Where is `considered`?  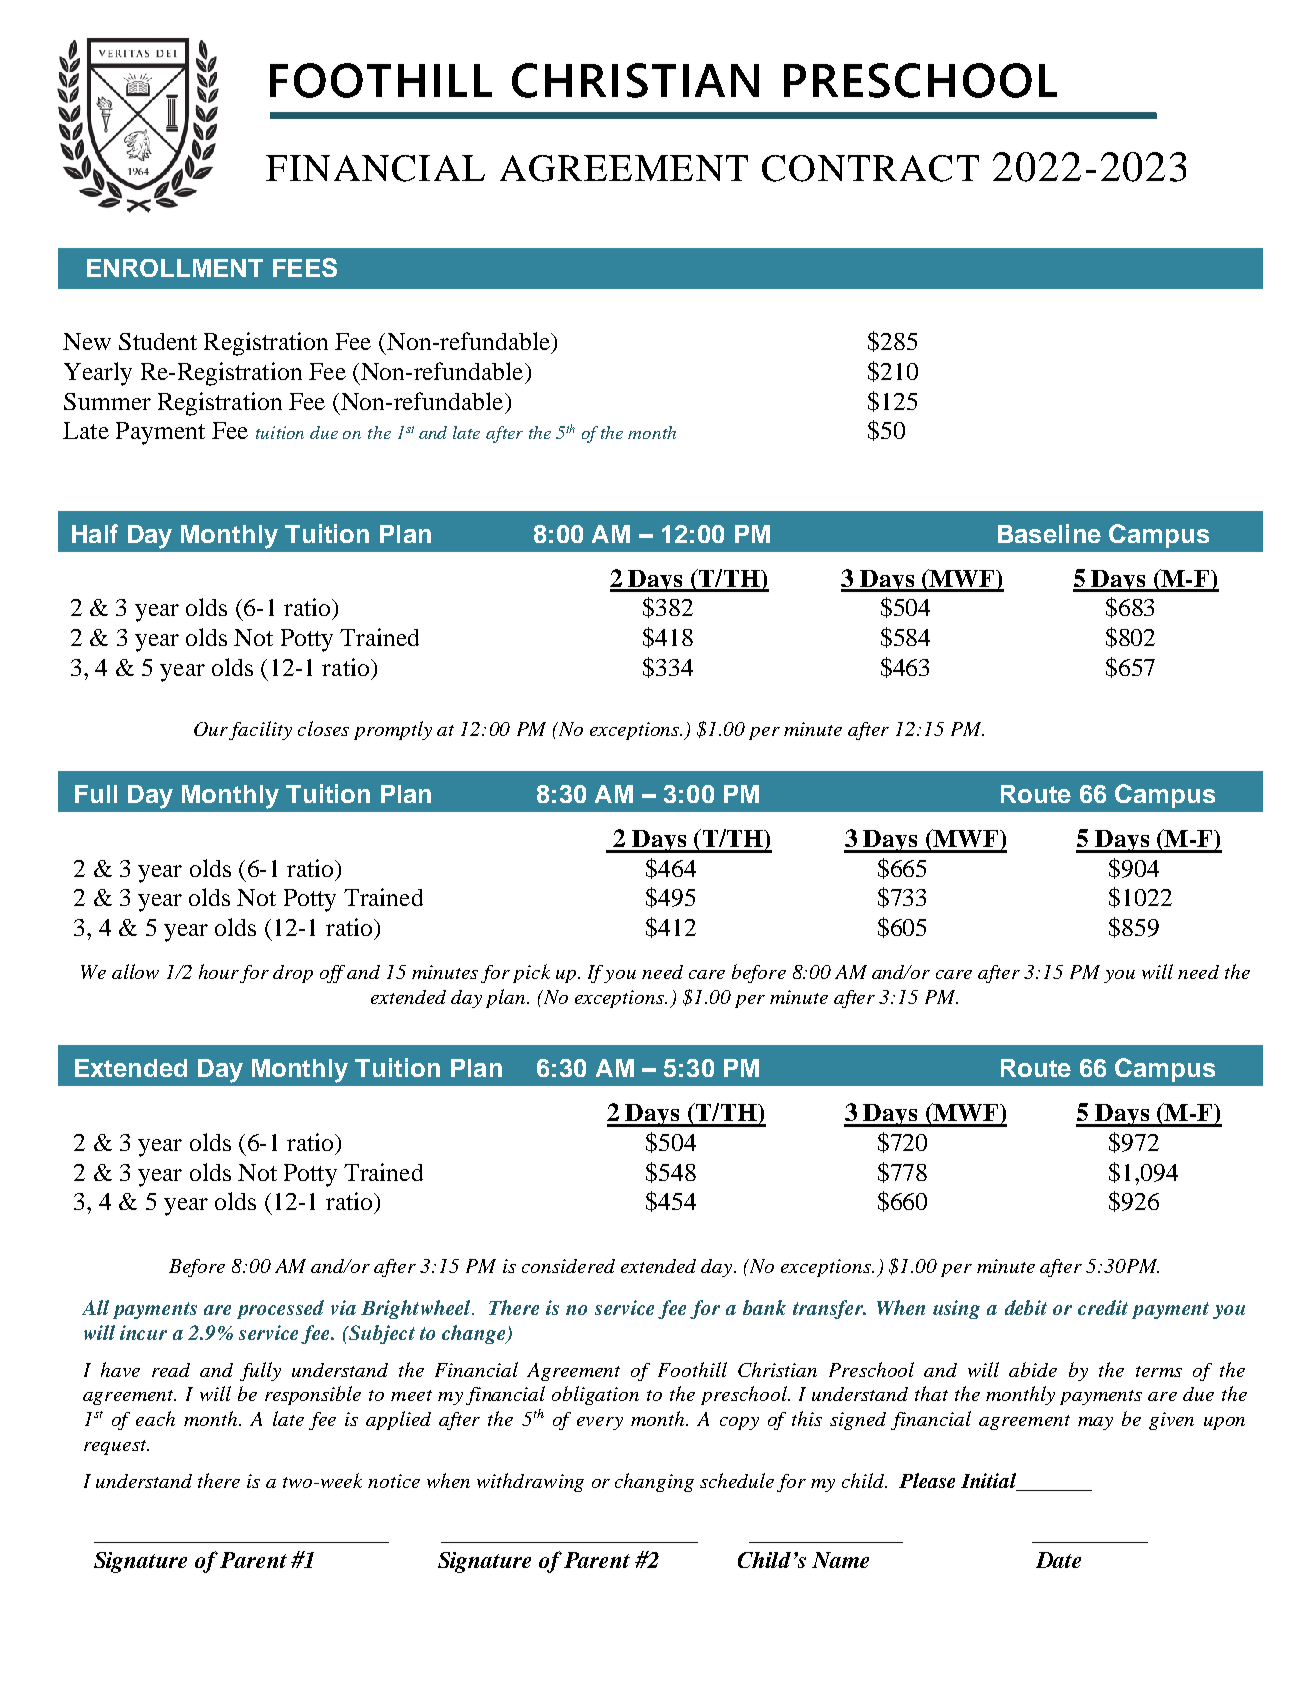 considered is located at coordinates (568, 1266).
